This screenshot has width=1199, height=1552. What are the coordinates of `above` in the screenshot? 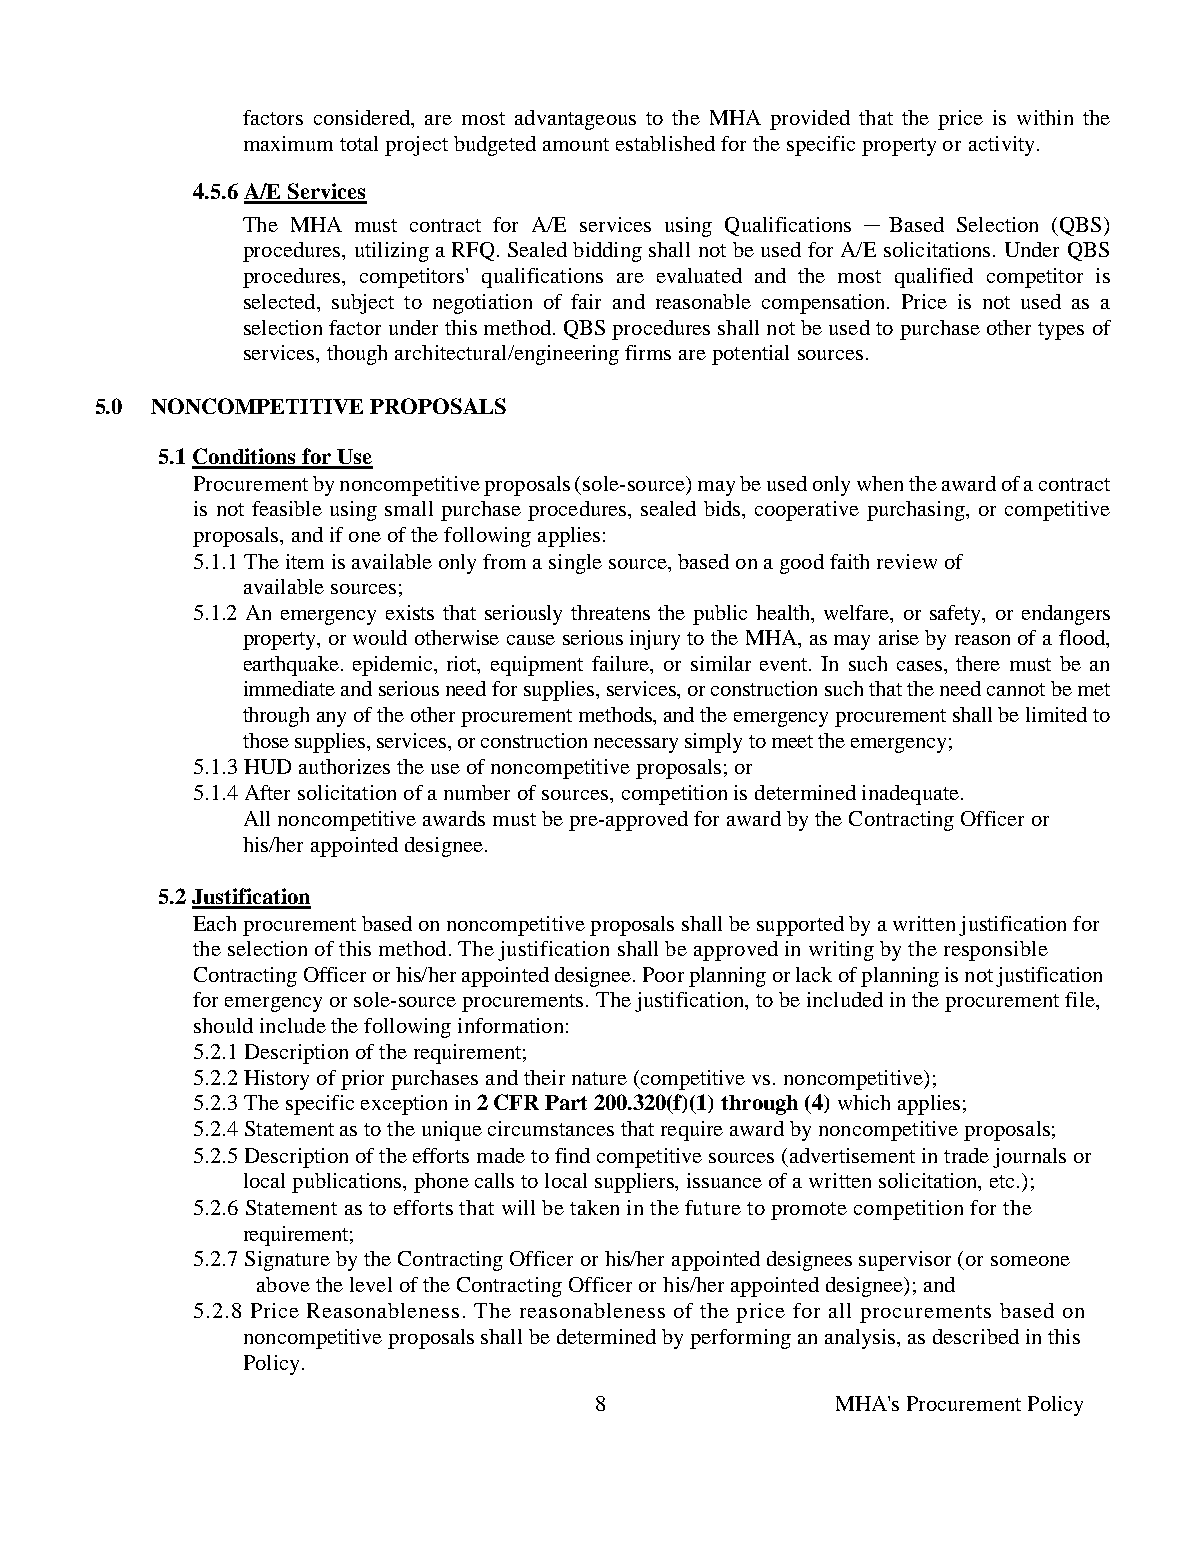 It's located at (283, 1284).
